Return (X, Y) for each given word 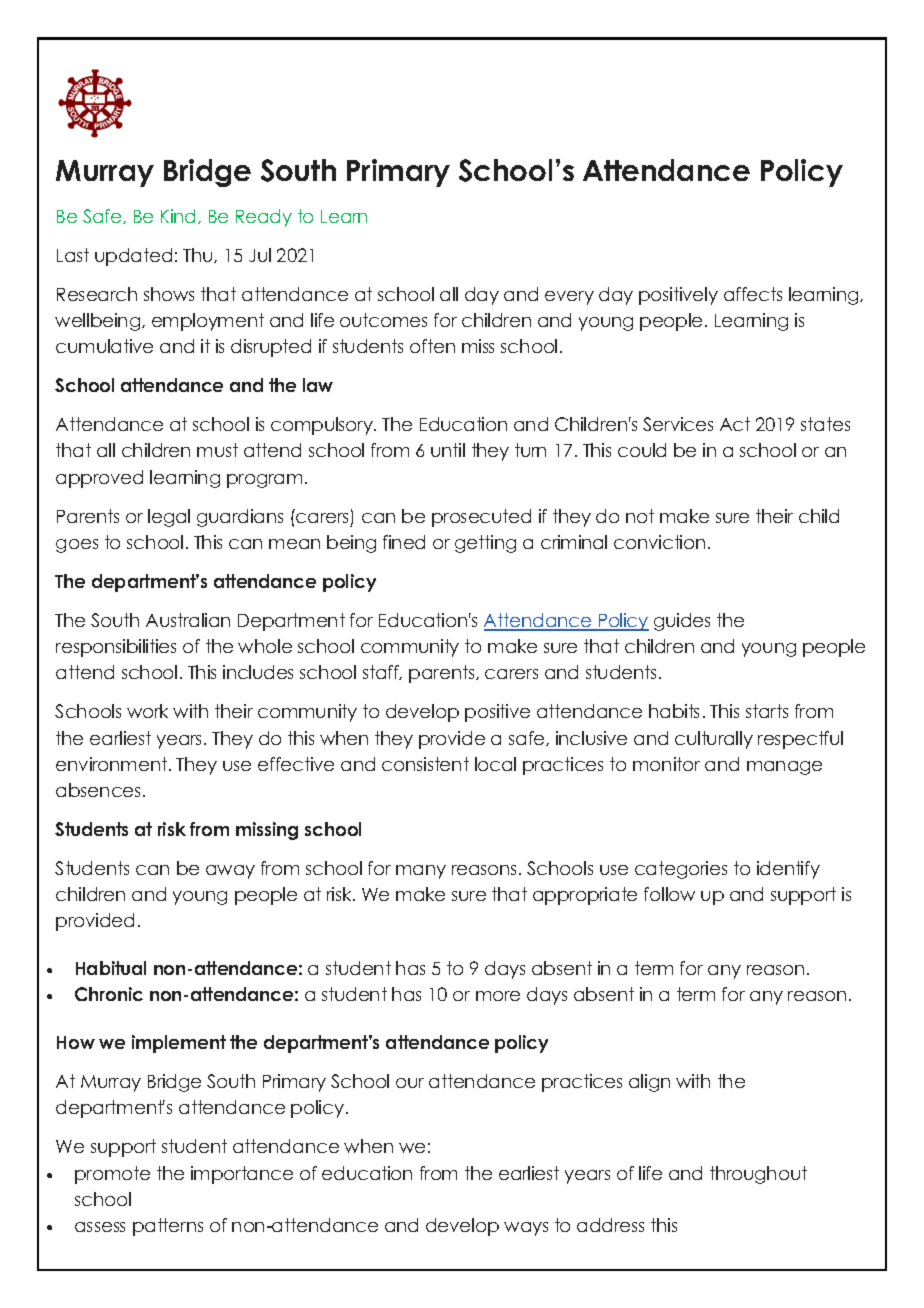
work (147, 711)
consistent (425, 764)
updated (133, 257)
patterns (168, 1227)
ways (526, 1229)
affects (753, 294)
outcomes (383, 320)
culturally (714, 740)
